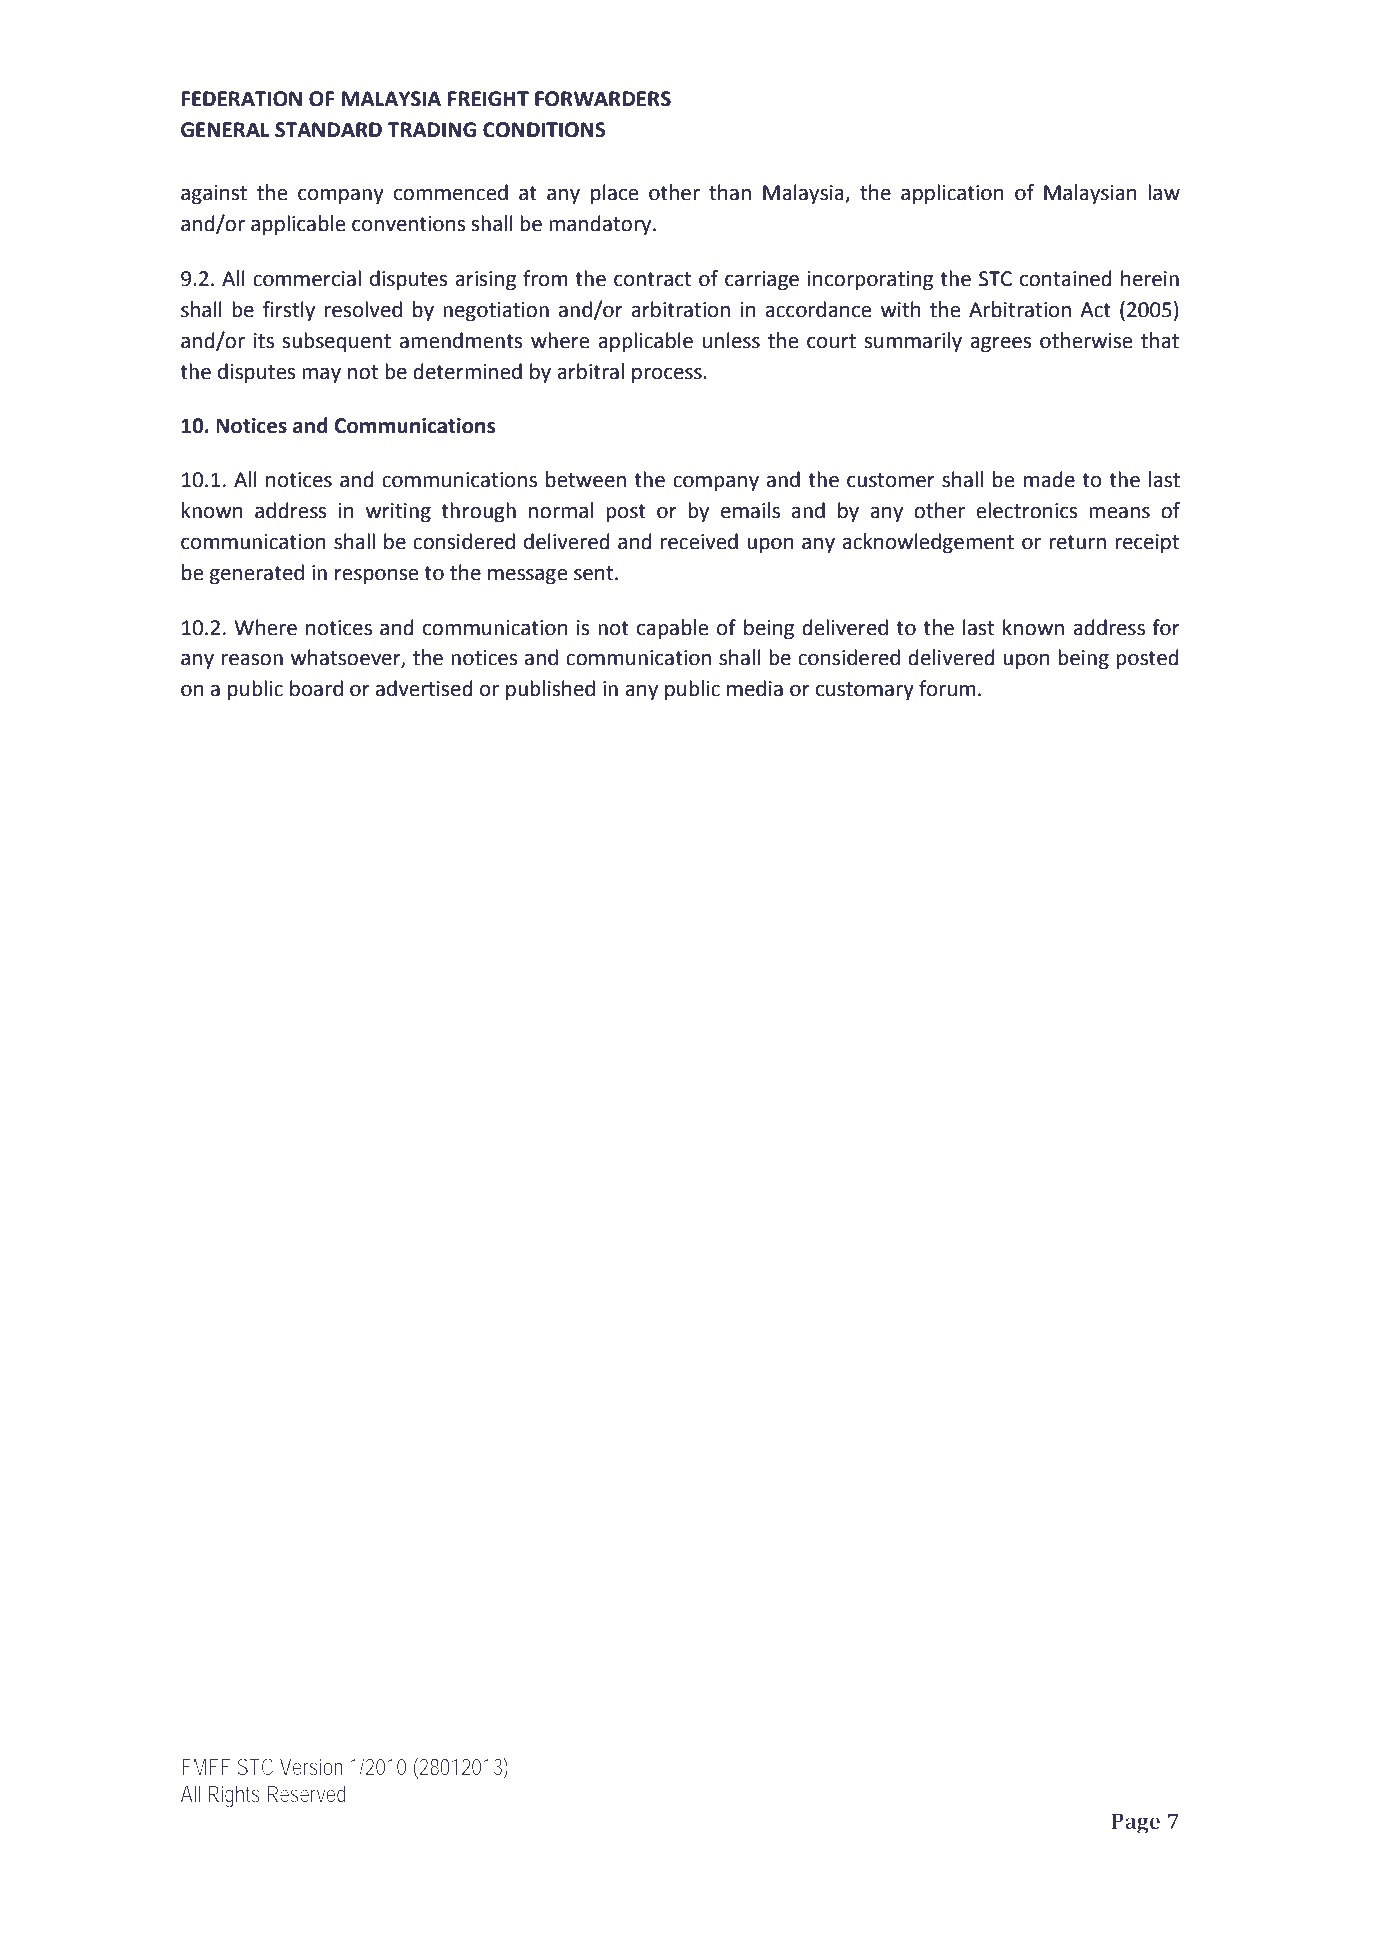  Describe the element at coordinates (316, 688) in the screenshot. I see `board` at that location.
